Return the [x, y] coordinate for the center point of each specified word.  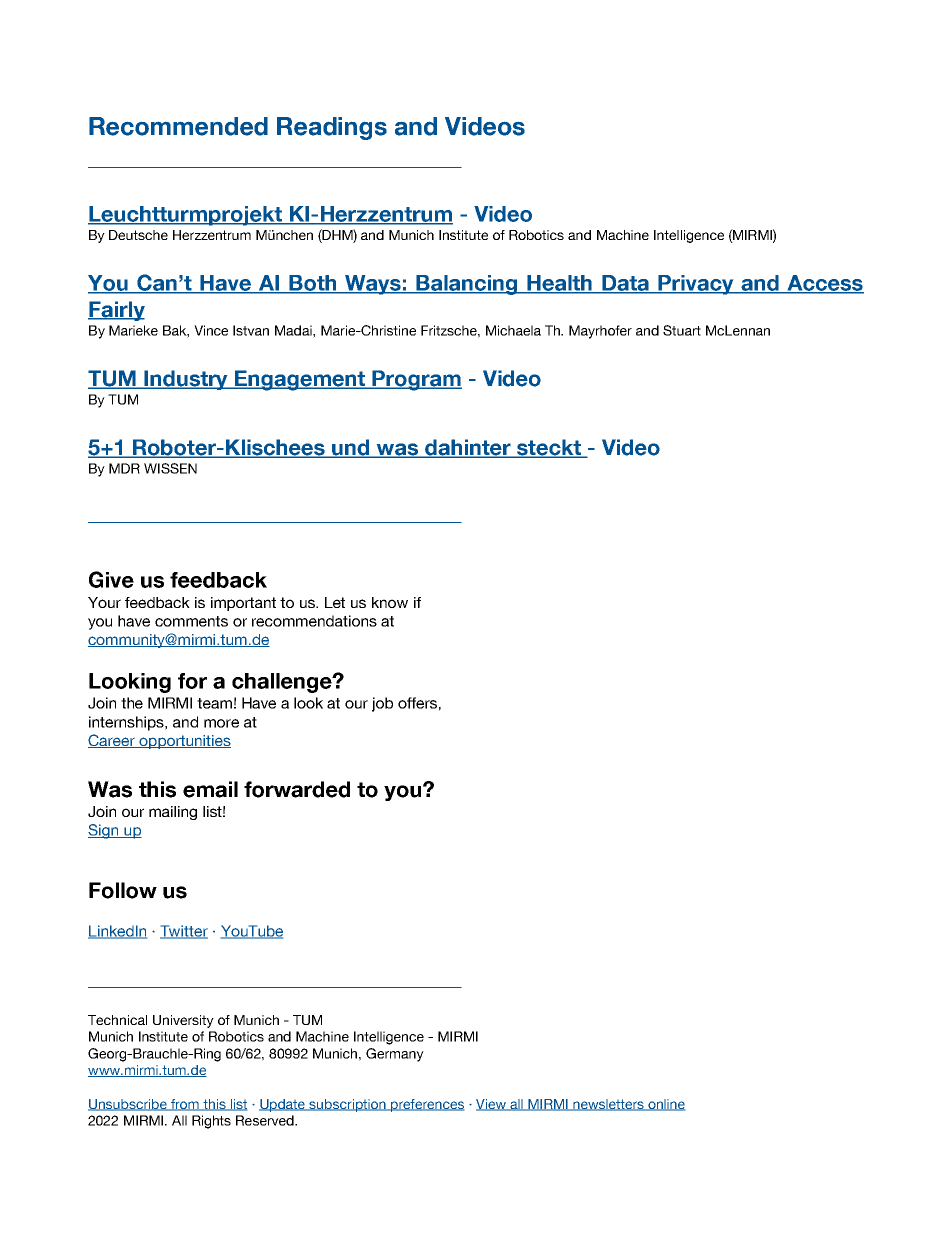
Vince [211, 330]
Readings [332, 128]
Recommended [178, 126]
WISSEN [170, 468]
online [665, 1105]
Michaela [513, 330]
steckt [549, 448]
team [214, 703]
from [185, 1105]
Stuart [682, 330]
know [390, 602]
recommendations [314, 621]
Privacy [696, 285]
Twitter [184, 932]
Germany [395, 1055]
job [382, 704]
